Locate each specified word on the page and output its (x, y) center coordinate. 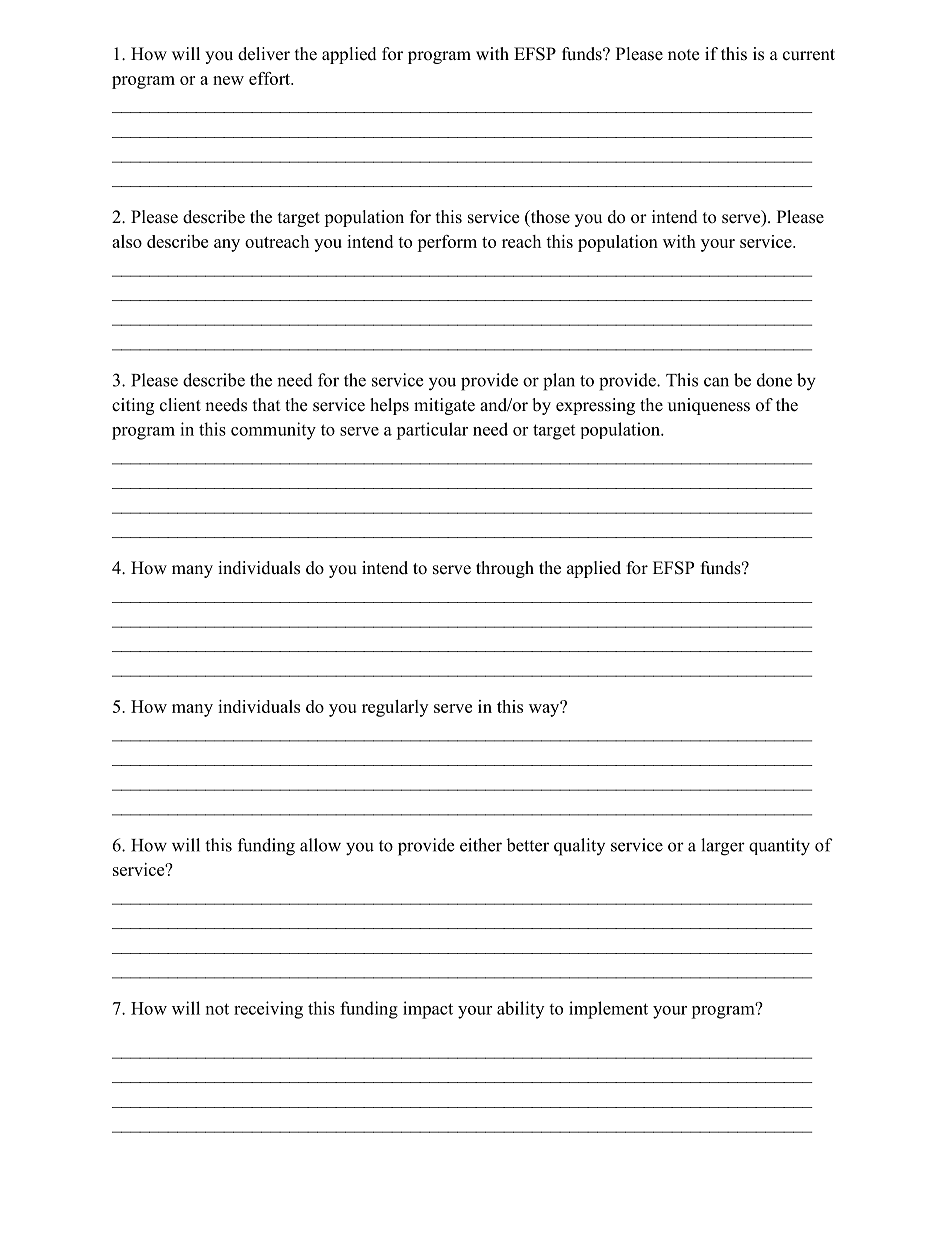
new (228, 80)
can (716, 382)
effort (271, 78)
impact (428, 1010)
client (180, 405)
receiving (268, 1010)
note (683, 55)
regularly (395, 708)
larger (723, 847)
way (545, 709)
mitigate (444, 406)
